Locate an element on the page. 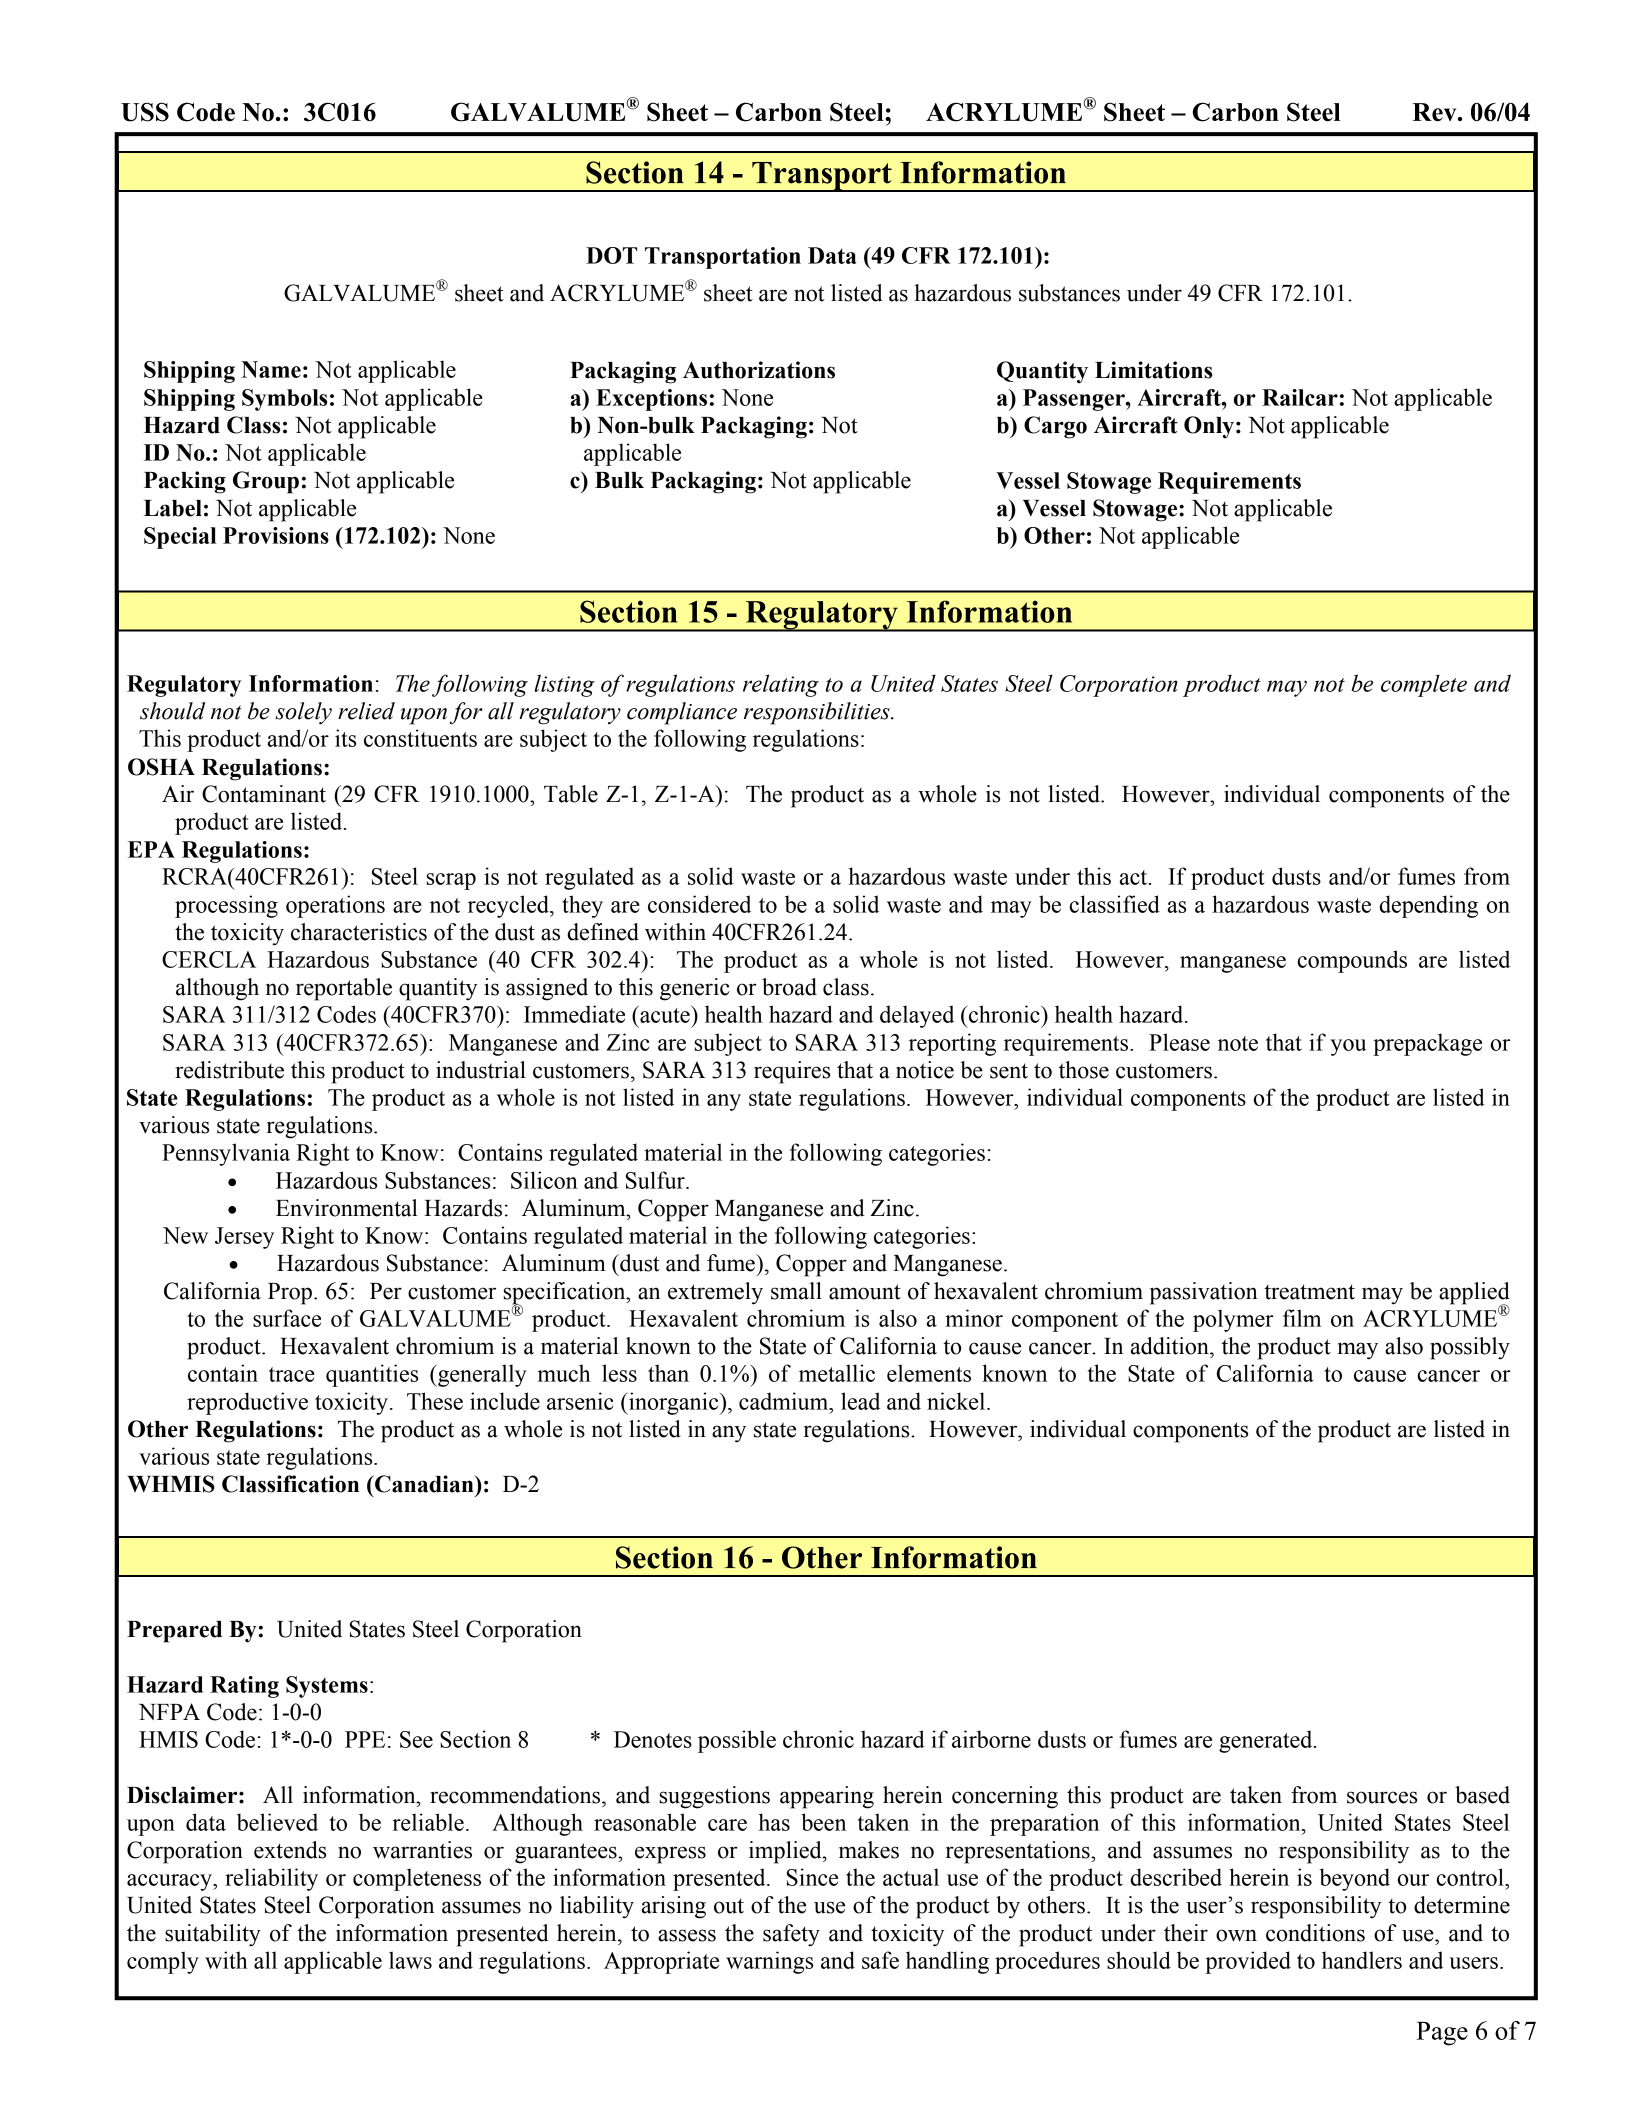 The image size is (1633, 2113). redistribute is located at coordinates (229, 1070).
